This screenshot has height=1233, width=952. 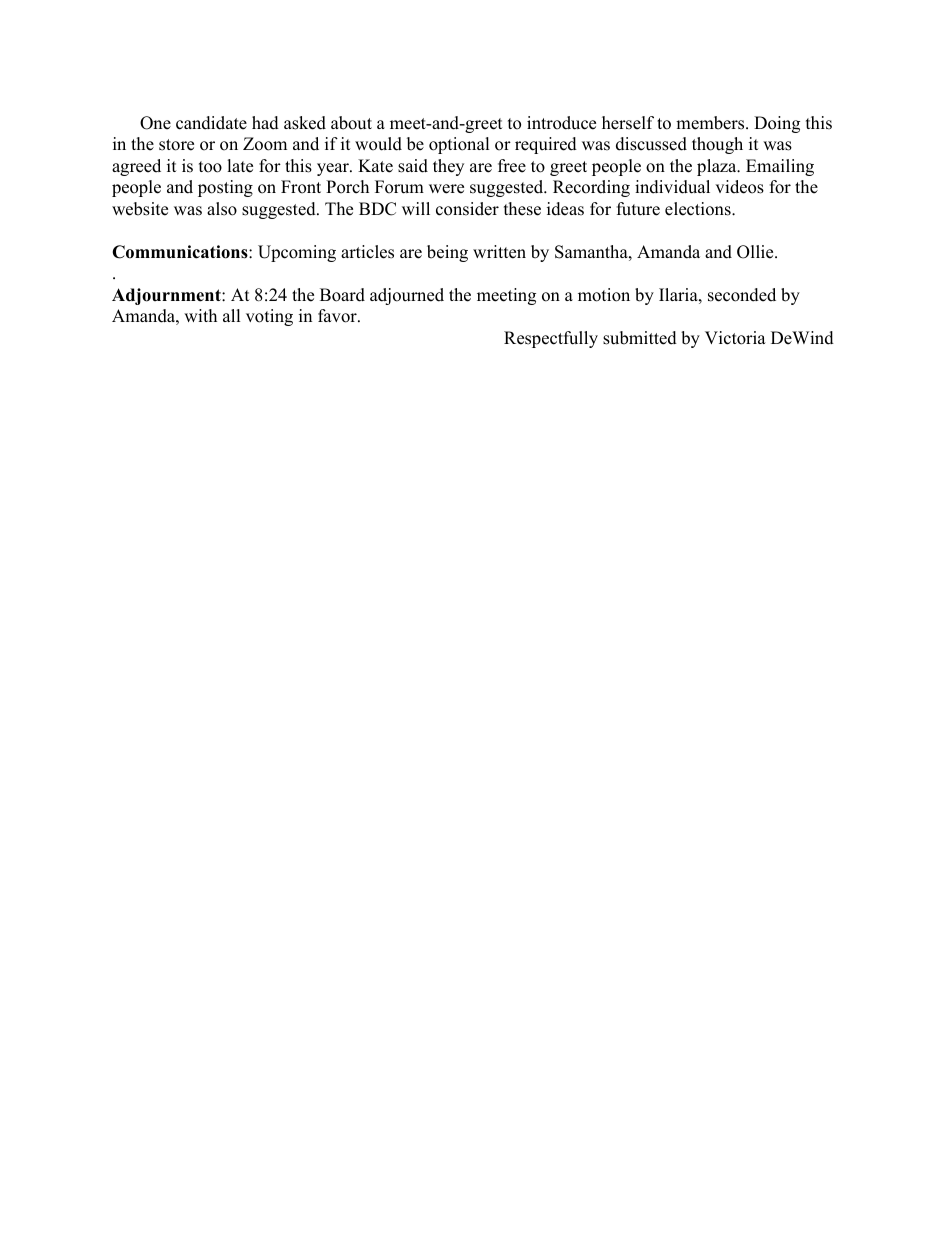 What do you see at coordinates (756, 252) in the screenshot?
I see `Ollie` at bounding box center [756, 252].
